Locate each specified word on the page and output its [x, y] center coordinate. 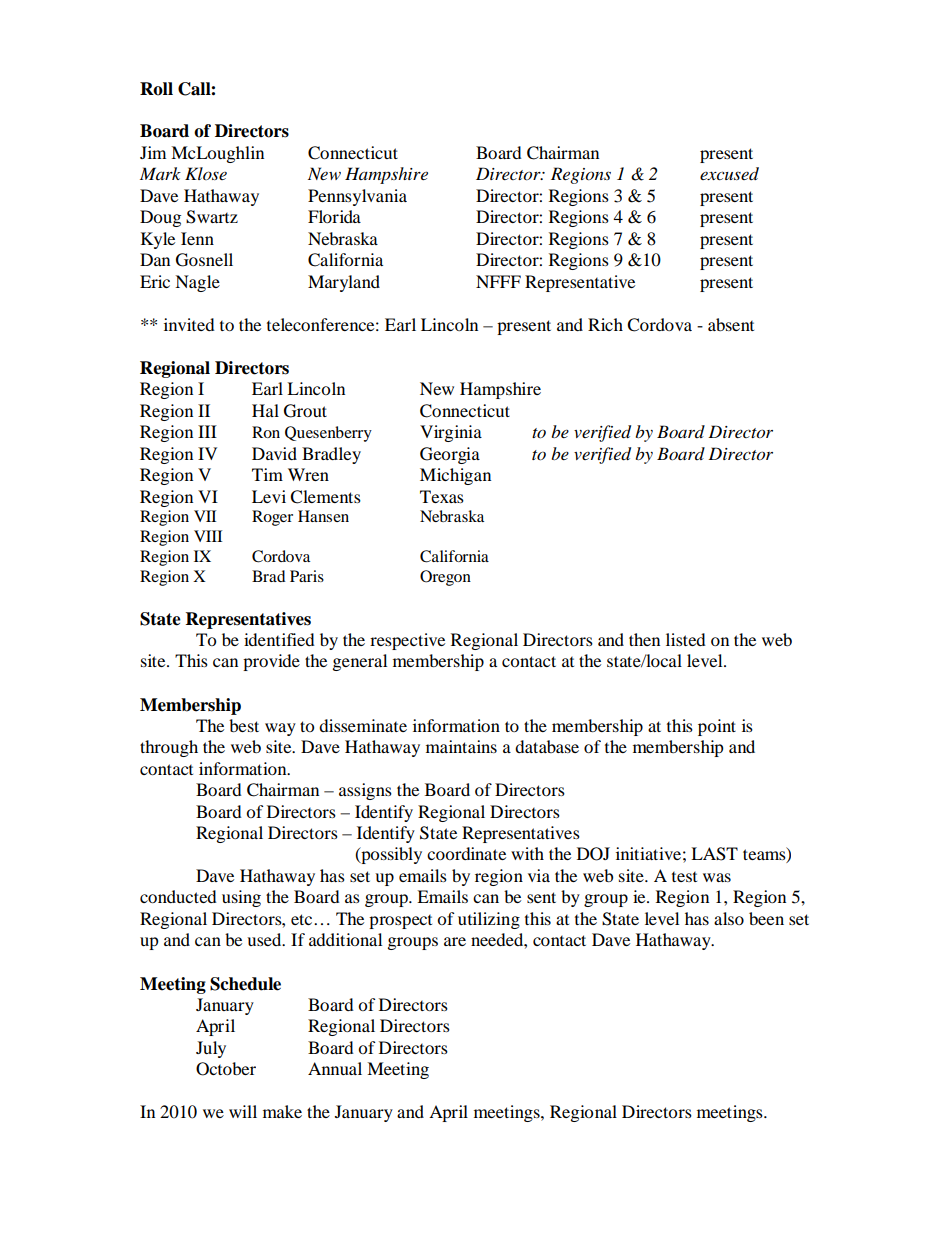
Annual [335, 1068]
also [729, 918]
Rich [605, 324]
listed [686, 639]
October [226, 1069]
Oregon [445, 578]
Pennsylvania [357, 197]
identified [279, 639]
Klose [206, 173]
